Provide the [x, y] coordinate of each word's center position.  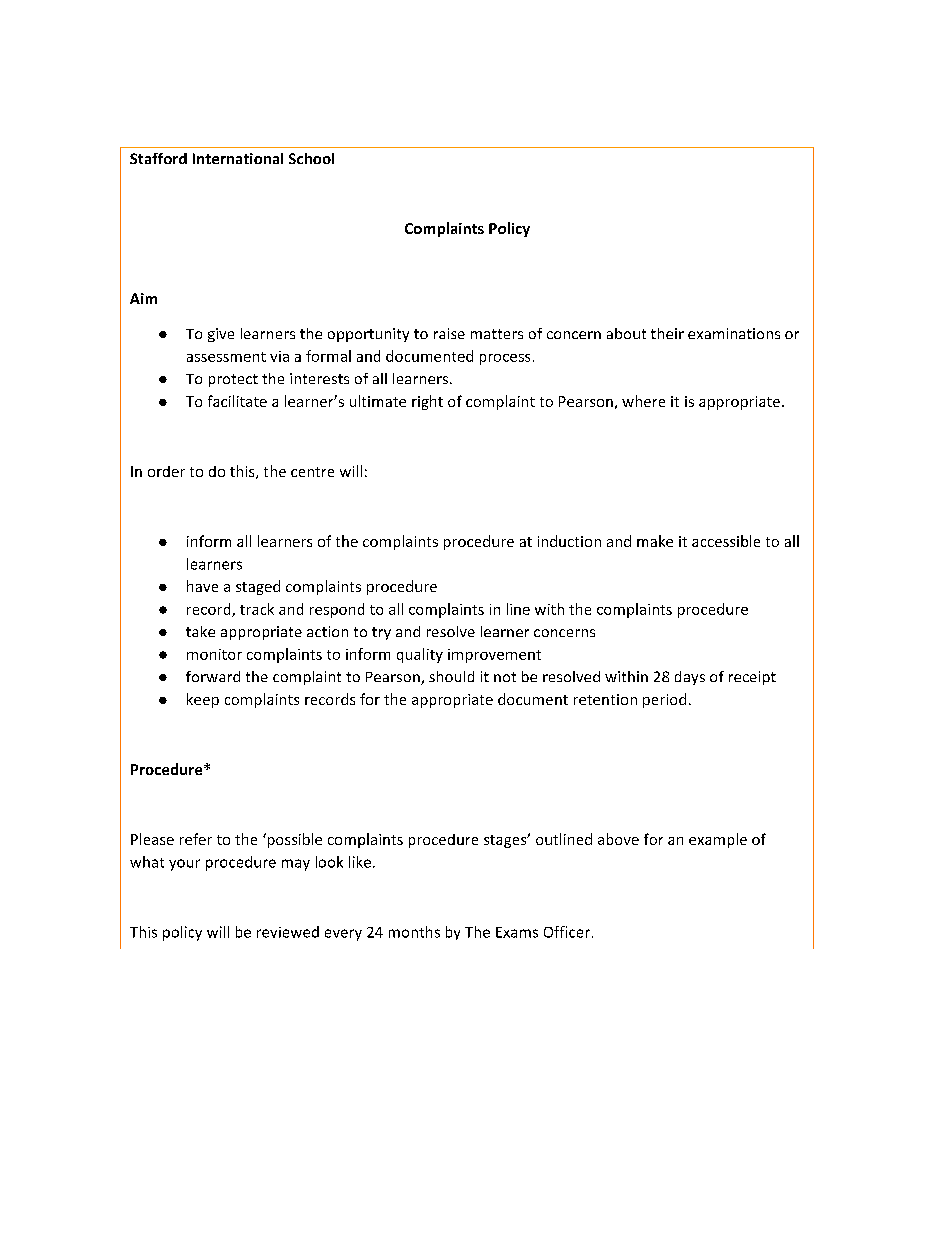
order [166, 471]
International [238, 158]
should [451, 676]
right [427, 402]
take [200, 631]
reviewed [288, 932]
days [690, 678]
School [311, 158]
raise [449, 333]
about [626, 333]
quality [420, 655]
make [655, 541]
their [667, 333]
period [664, 700]
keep [203, 700]
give [221, 335]
